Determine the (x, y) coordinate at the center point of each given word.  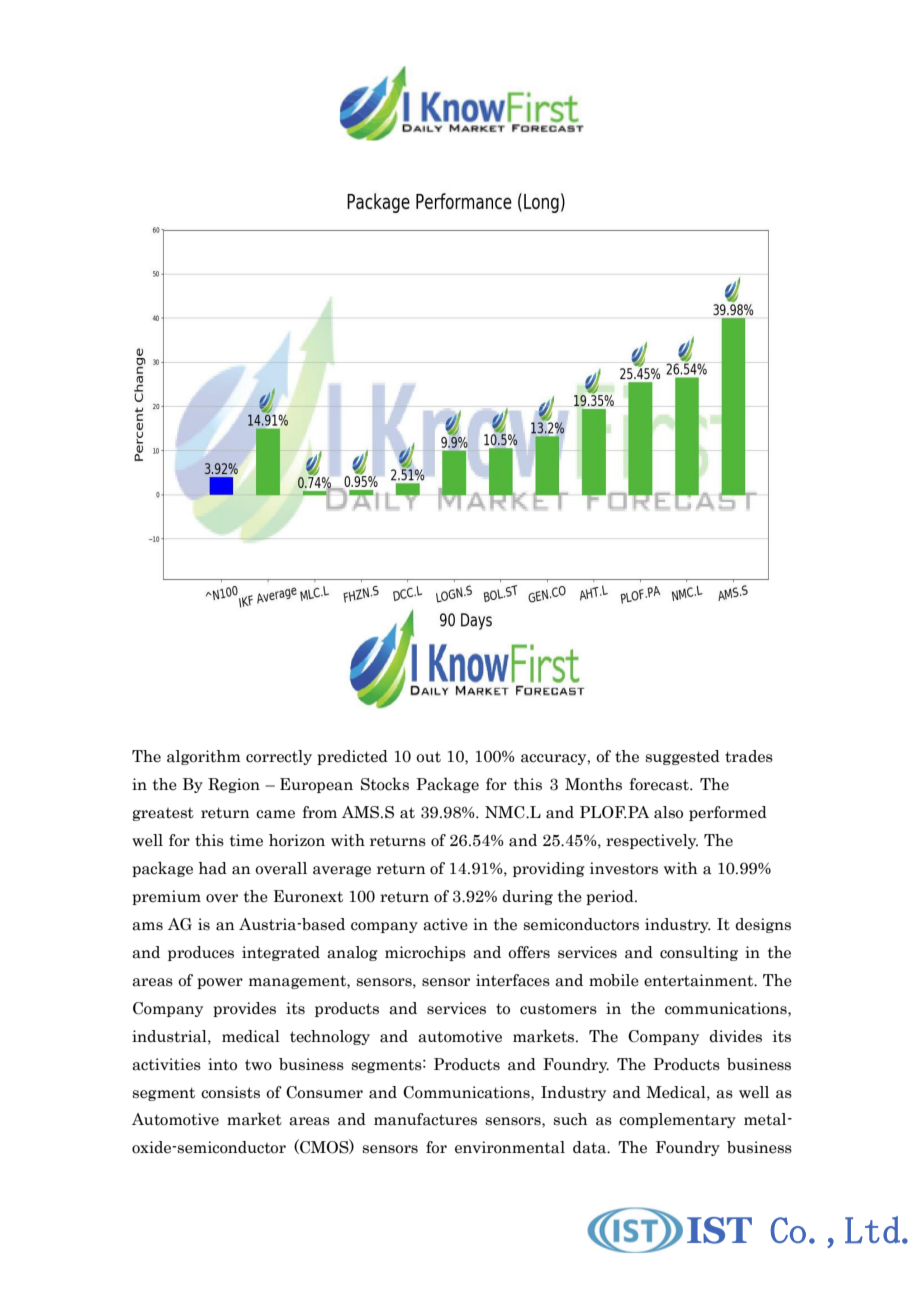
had (212, 868)
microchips (425, 953)
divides (735, 1036)
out (428, 757)
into (222, 1064)
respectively (652, 841)
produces (201, 953)
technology (330, 1037)
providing (549, 869)
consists (230, 1092)
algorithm (204, 757)
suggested (683, 757)
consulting (699, 953)
